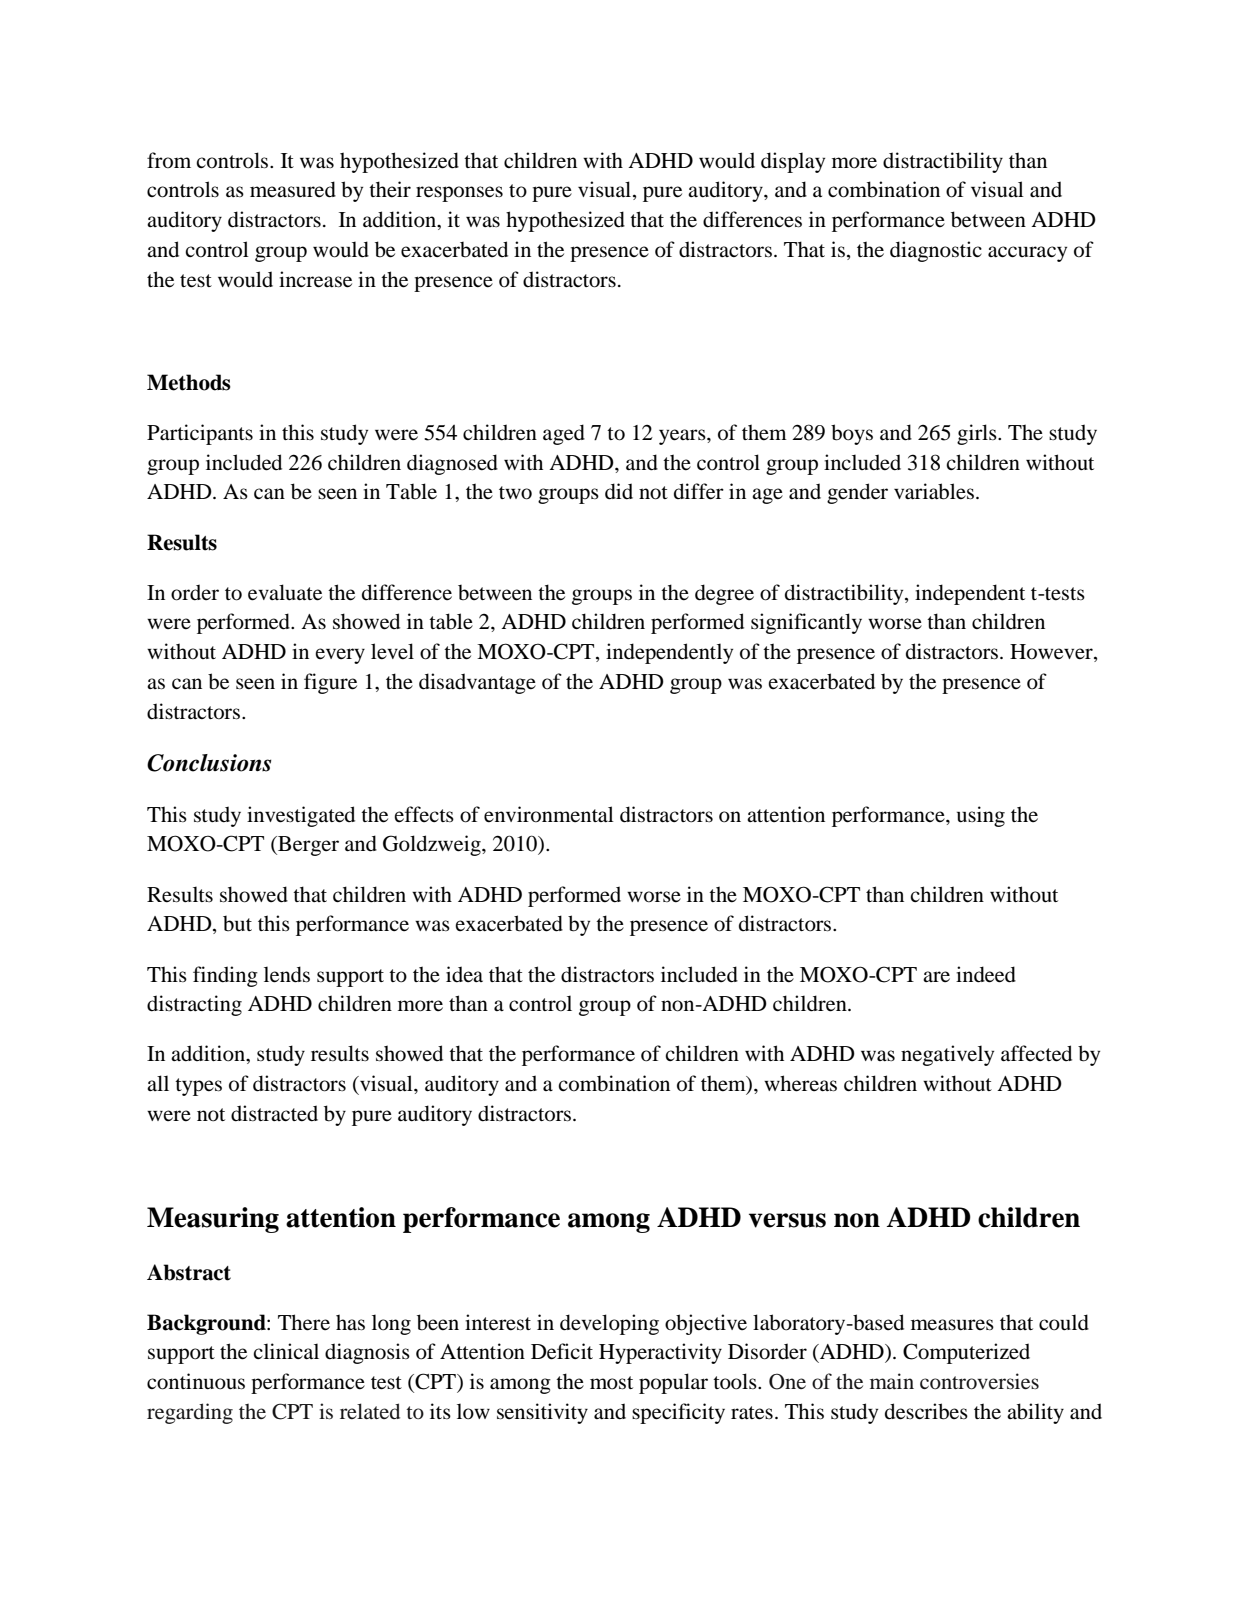  I want to click on responses, so click(459, 194).
